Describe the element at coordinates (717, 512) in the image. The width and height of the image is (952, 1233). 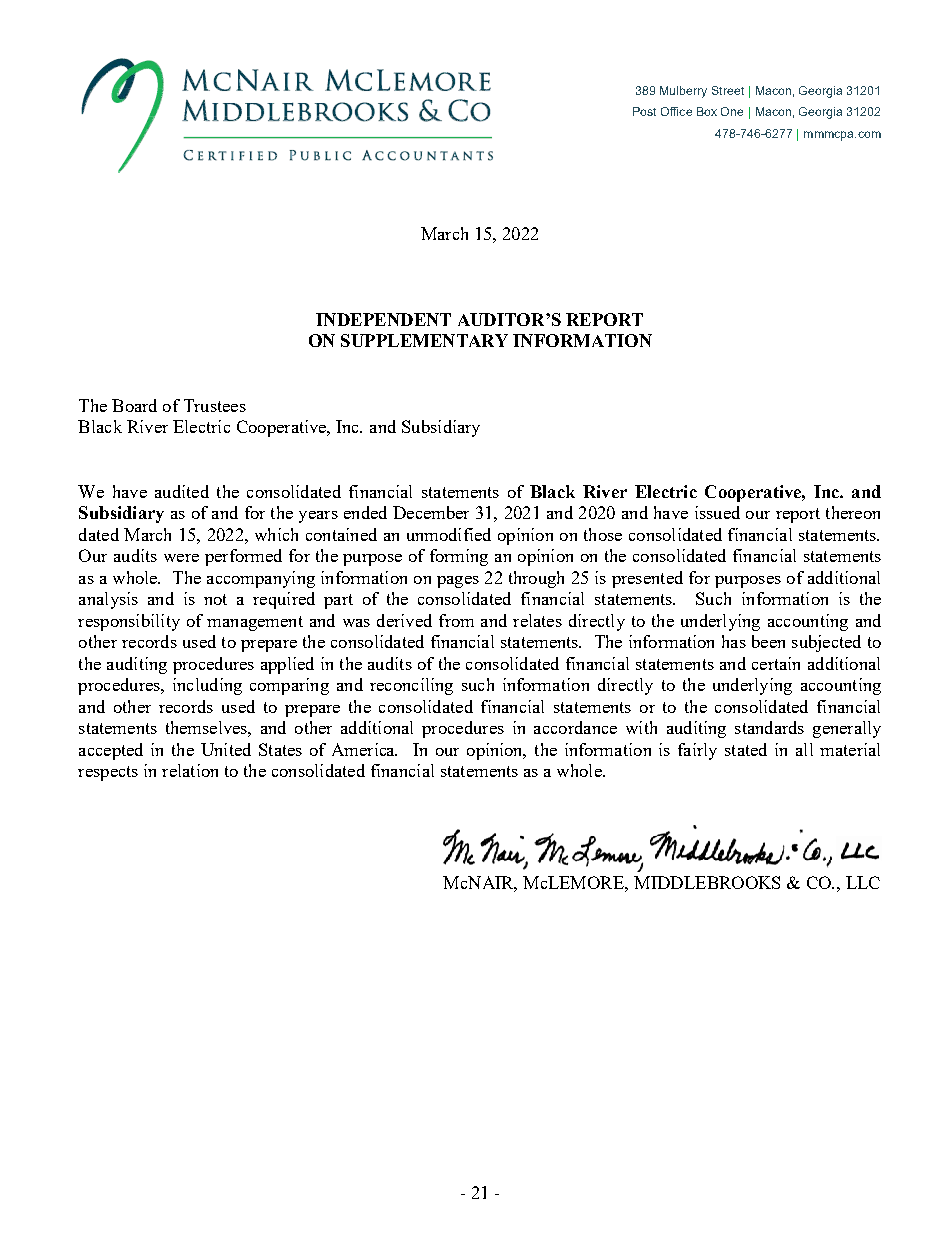
I see `issued` at that location.
